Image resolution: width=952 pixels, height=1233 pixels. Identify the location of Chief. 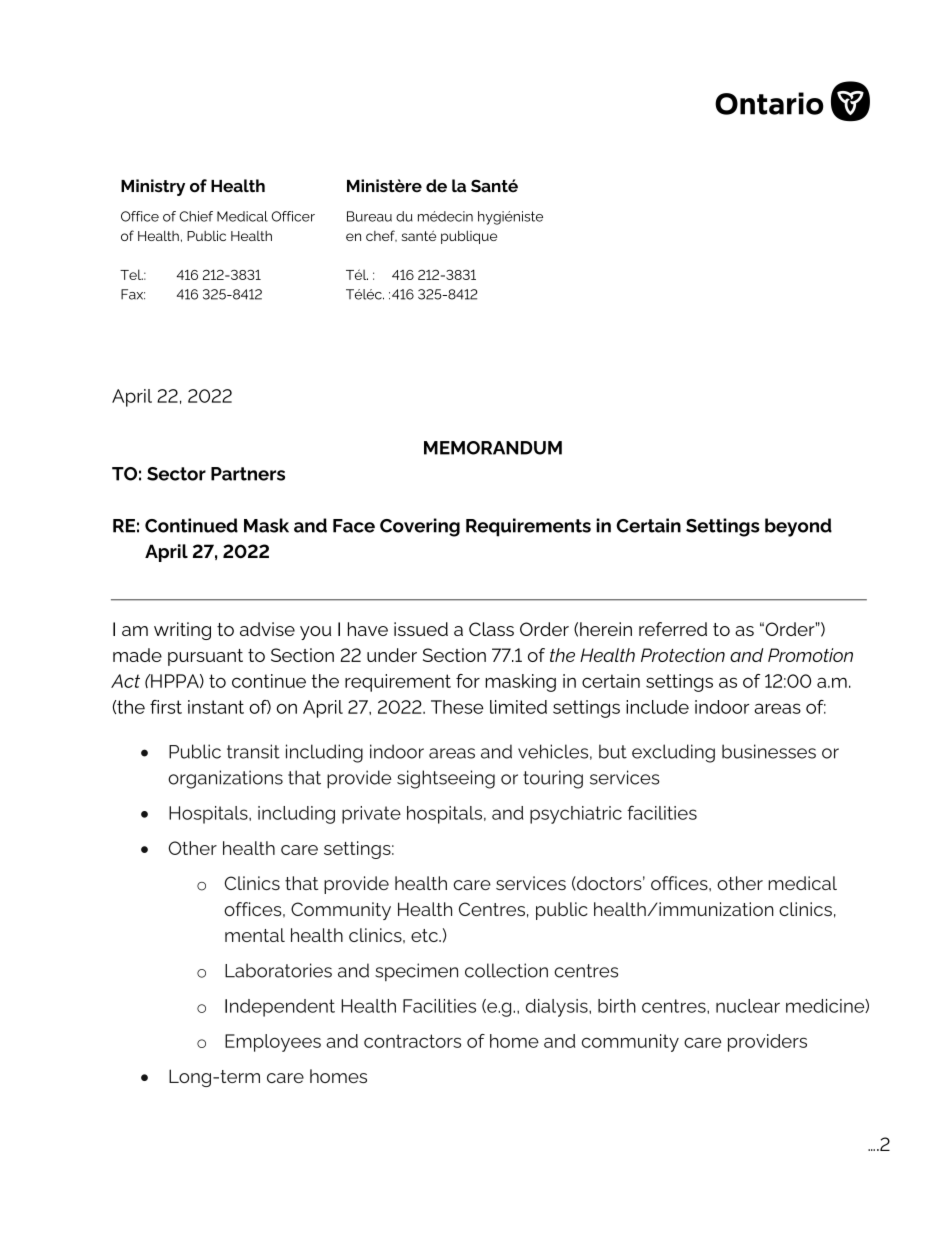
(196, 216).
